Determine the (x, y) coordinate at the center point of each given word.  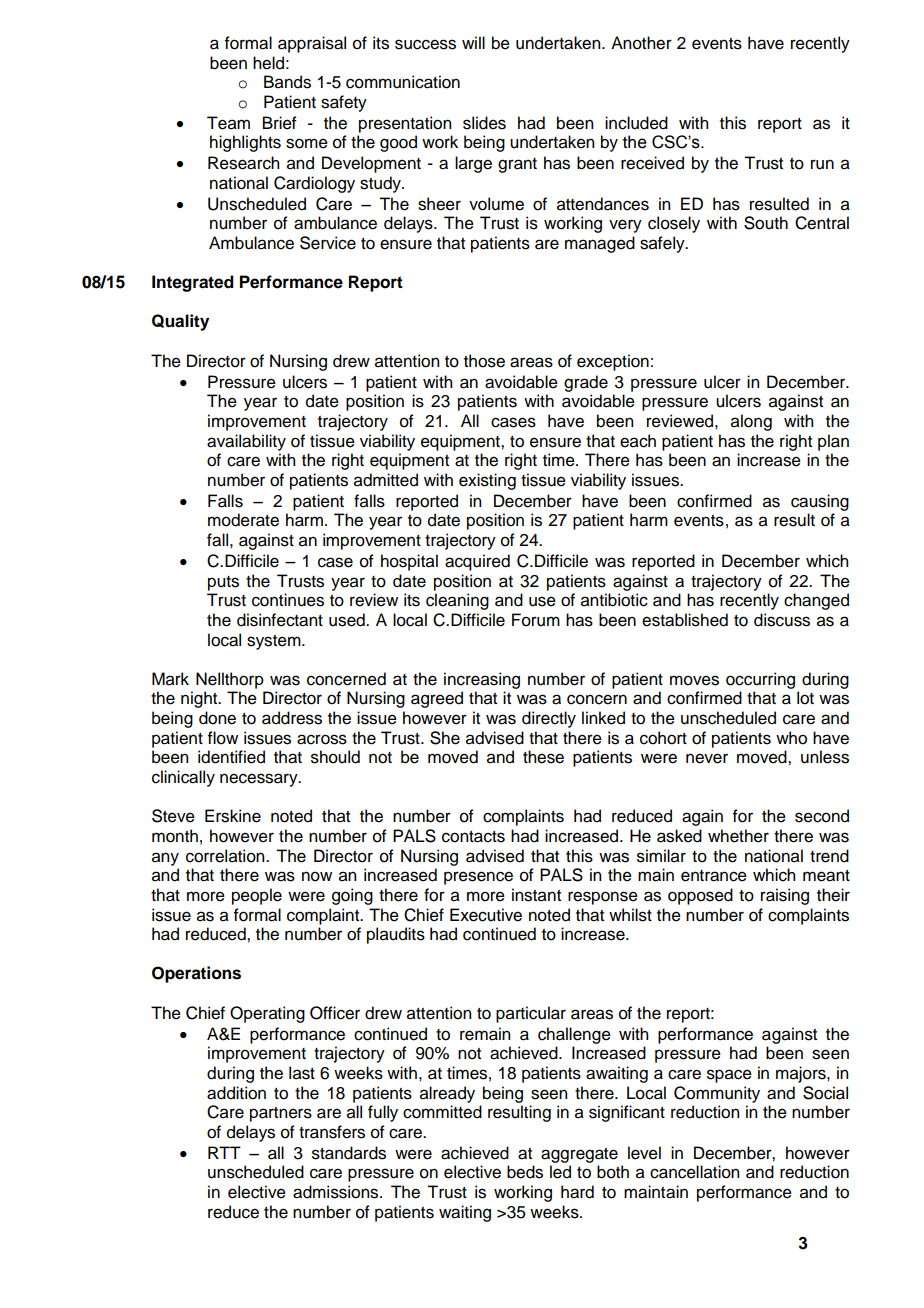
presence (478, 878)
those (484, 361)
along (751, 422)
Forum (536, 620)
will (473, 42)
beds (525, 1172)
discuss (782, 620)
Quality (180, 322)
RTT (224, 1152)
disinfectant (280, 620)
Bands (287, 82)
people (257, 896)
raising (785, 896)
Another (641, 43)
